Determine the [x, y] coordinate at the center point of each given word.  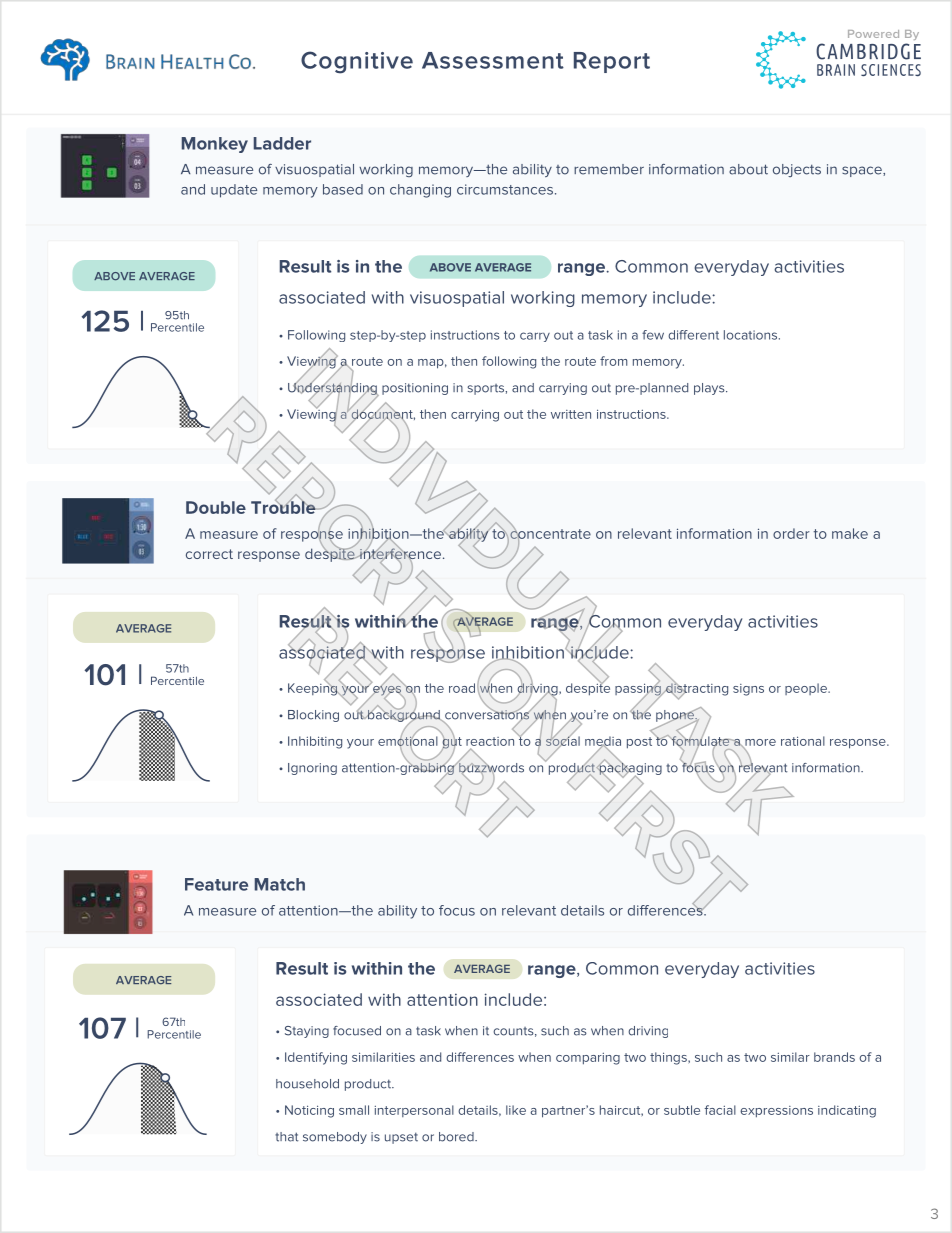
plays [710, 389]
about [748, 169]
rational [803, 741]
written [571, 414]
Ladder [282, 143]
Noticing [309, 1111]
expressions [776, 1112]
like [516, 1110]
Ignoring [312, 769]
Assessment [493, 60]
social [563, 741]
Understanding [333, 389]
